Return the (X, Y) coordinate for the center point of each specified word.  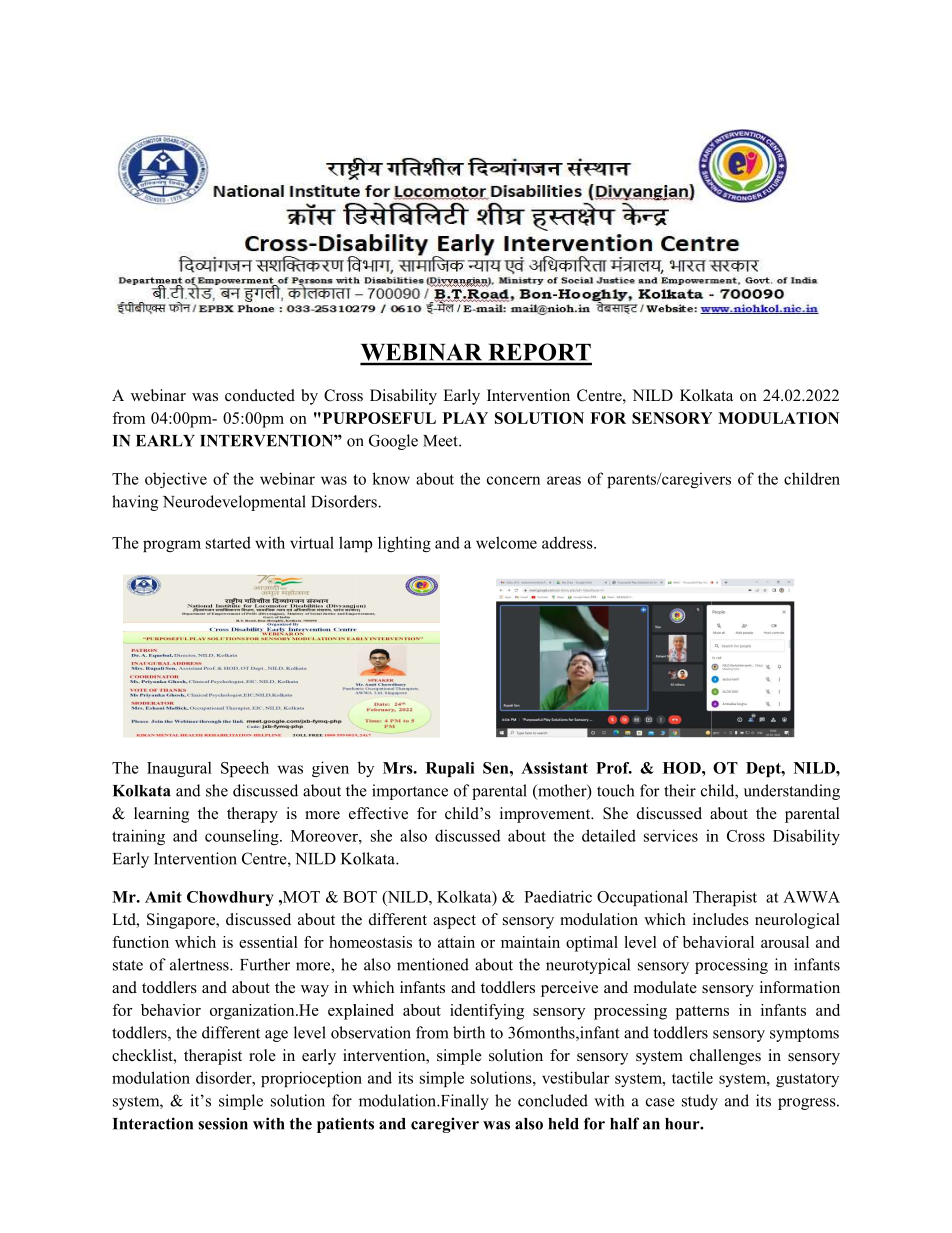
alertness (200, 964)
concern (513, 480)
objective (176, 480)
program (172, 546)
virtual (312, 542)
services (671, 835)
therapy (252, 815)
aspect (454, 922)
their (680, 790)
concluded (553, 1100)
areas (564, 480)
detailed (609, 835)
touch (615, 790)
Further (265, 964)
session (223, 1123)
